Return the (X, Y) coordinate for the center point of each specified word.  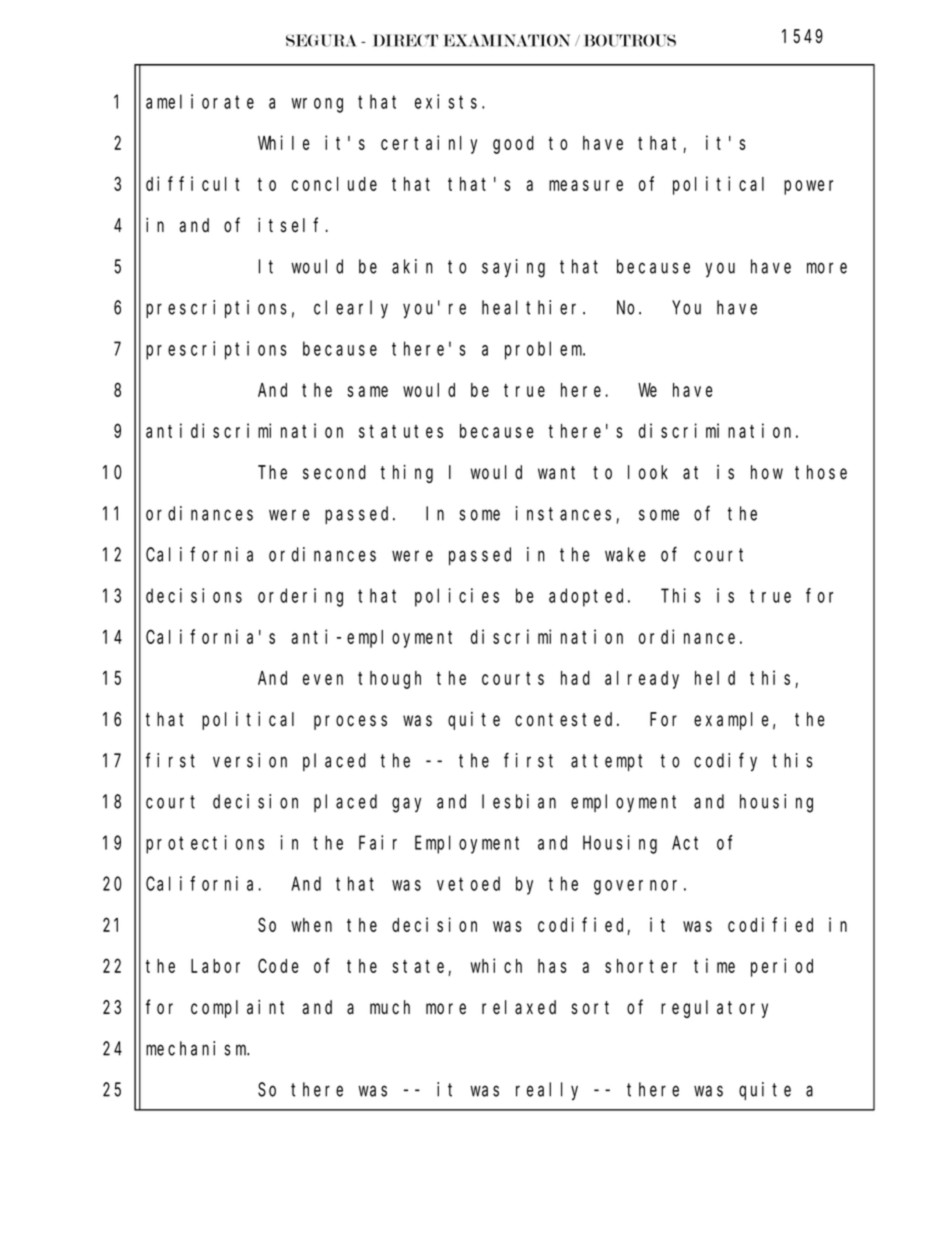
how (767, 472)
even (323, 679)
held (715, 678)
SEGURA (321, 40)
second (334, 472)
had (575, 678)
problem (545, 350)
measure (586, 185)
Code (278, 966)
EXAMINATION (507, 40)
